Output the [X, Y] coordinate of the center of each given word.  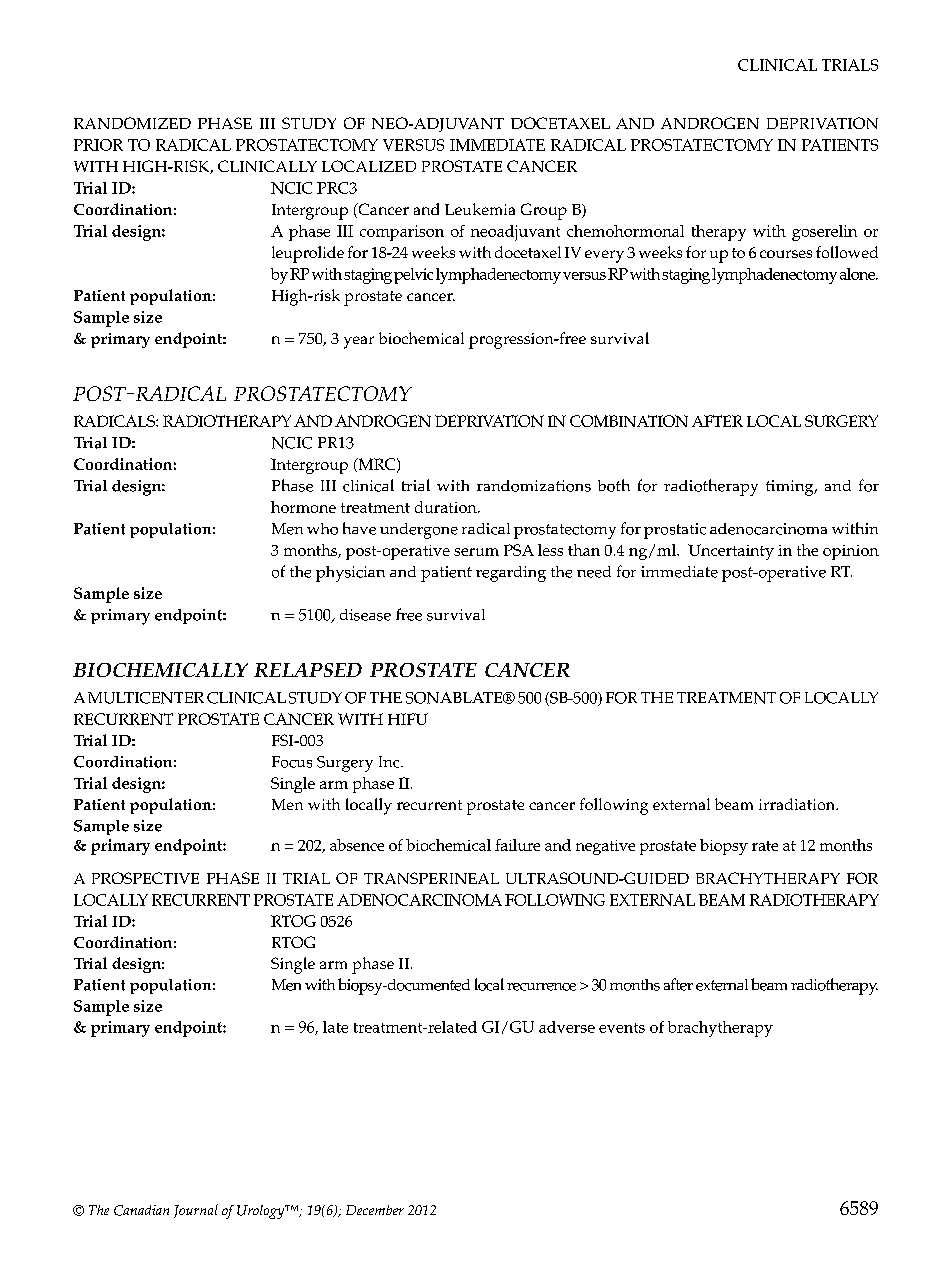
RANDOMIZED [132, 123]
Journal [196, 1211]
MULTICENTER [146, 698]
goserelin [824, 233]
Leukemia [480, 209]
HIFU [408, 719]
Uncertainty [731, 552]
